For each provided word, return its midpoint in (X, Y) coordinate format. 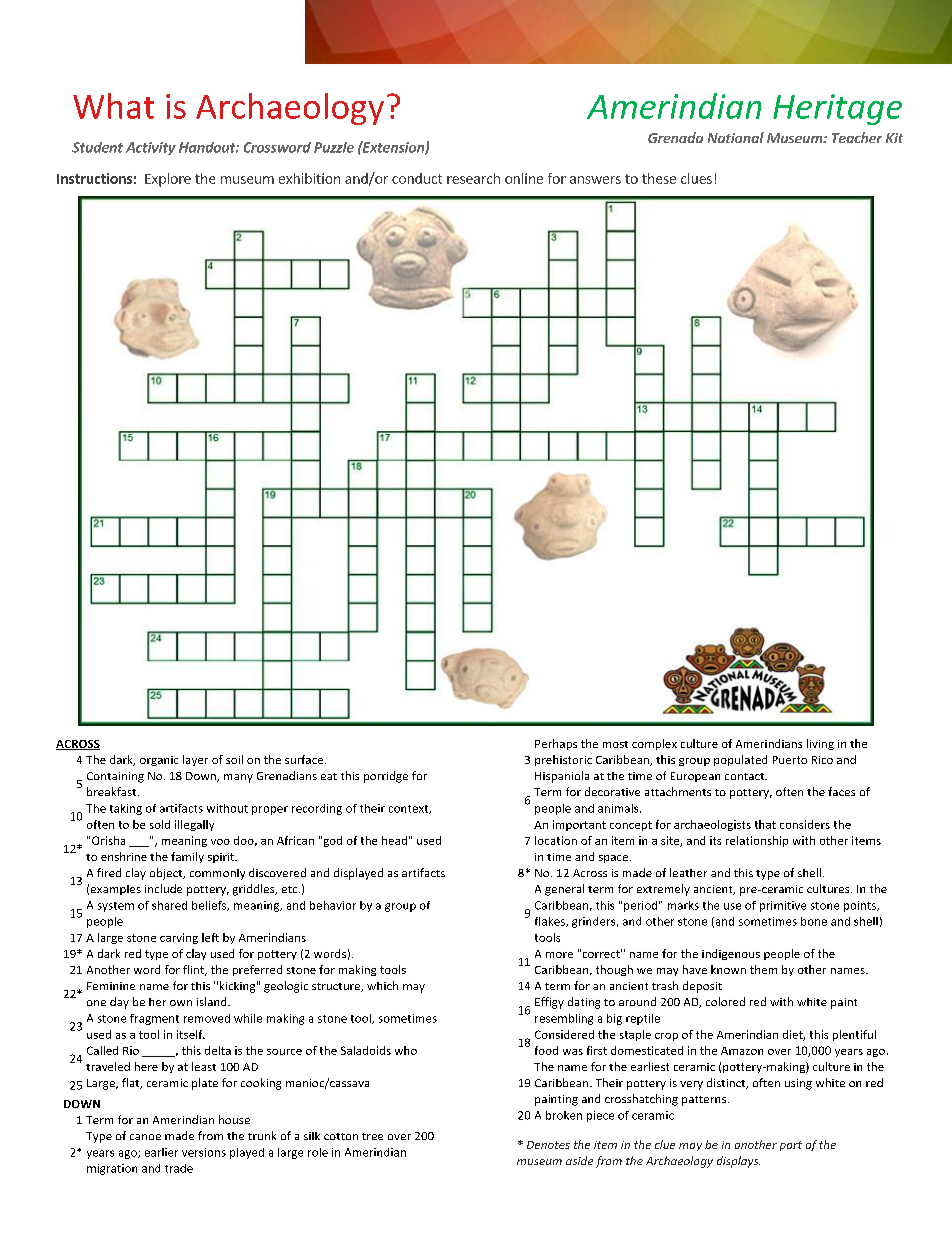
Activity (151, 148)
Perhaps (556, 744)
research (473, 178)
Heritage (837, 109)
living (820, 744)
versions (204, 1152)
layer (195, 760)
